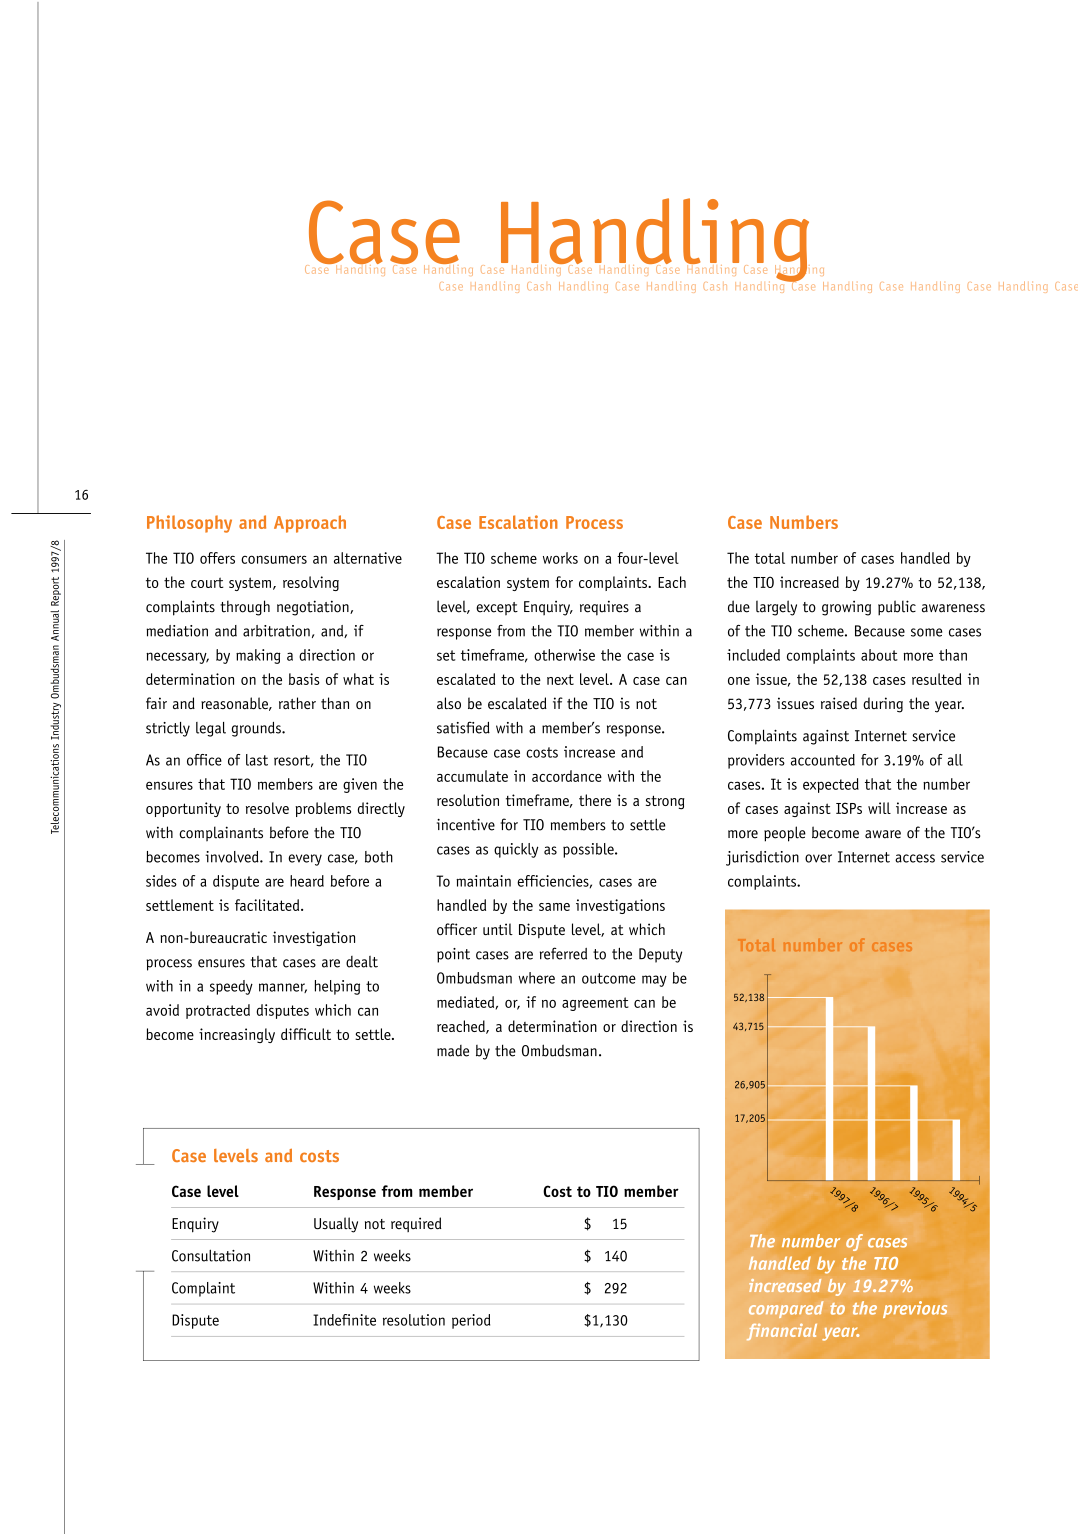 The width and height of the document is (1078, 1534). I want to click on next, so click(560, 679).
